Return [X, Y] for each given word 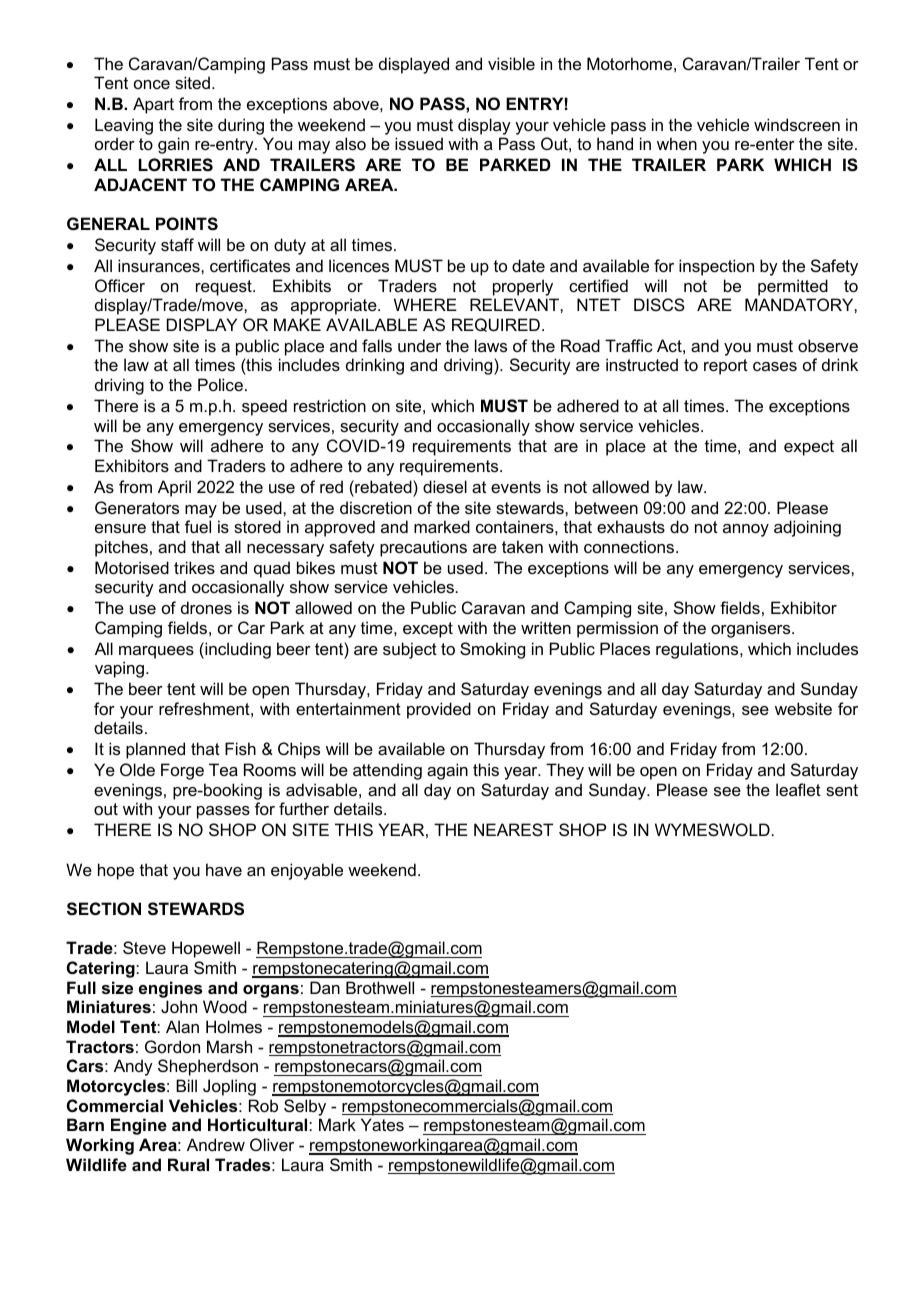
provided [439, 710]
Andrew [216, 1144]
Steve [144, 947]
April [174, 488]
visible [511, 63]
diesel [445, 486]
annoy [746, 530]
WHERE [425, 304]
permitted [793, 287]
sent [842, 790]
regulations [698, 650]
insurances [160, 265]
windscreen [797, 124]
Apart [153, 105]
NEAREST [513, 829]
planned [155, 750]
